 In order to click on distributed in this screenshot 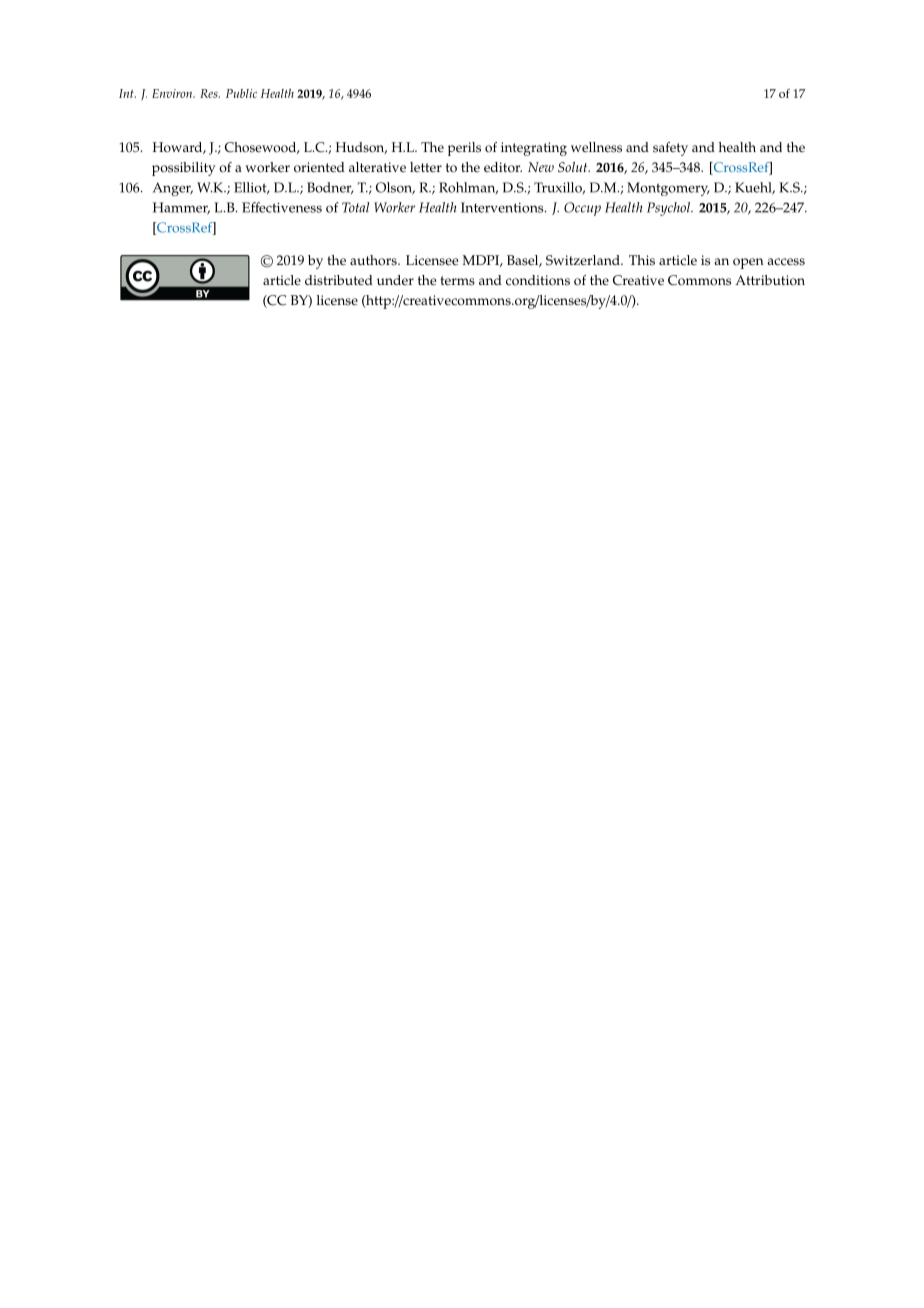, I will do `click(339, 280)`.
